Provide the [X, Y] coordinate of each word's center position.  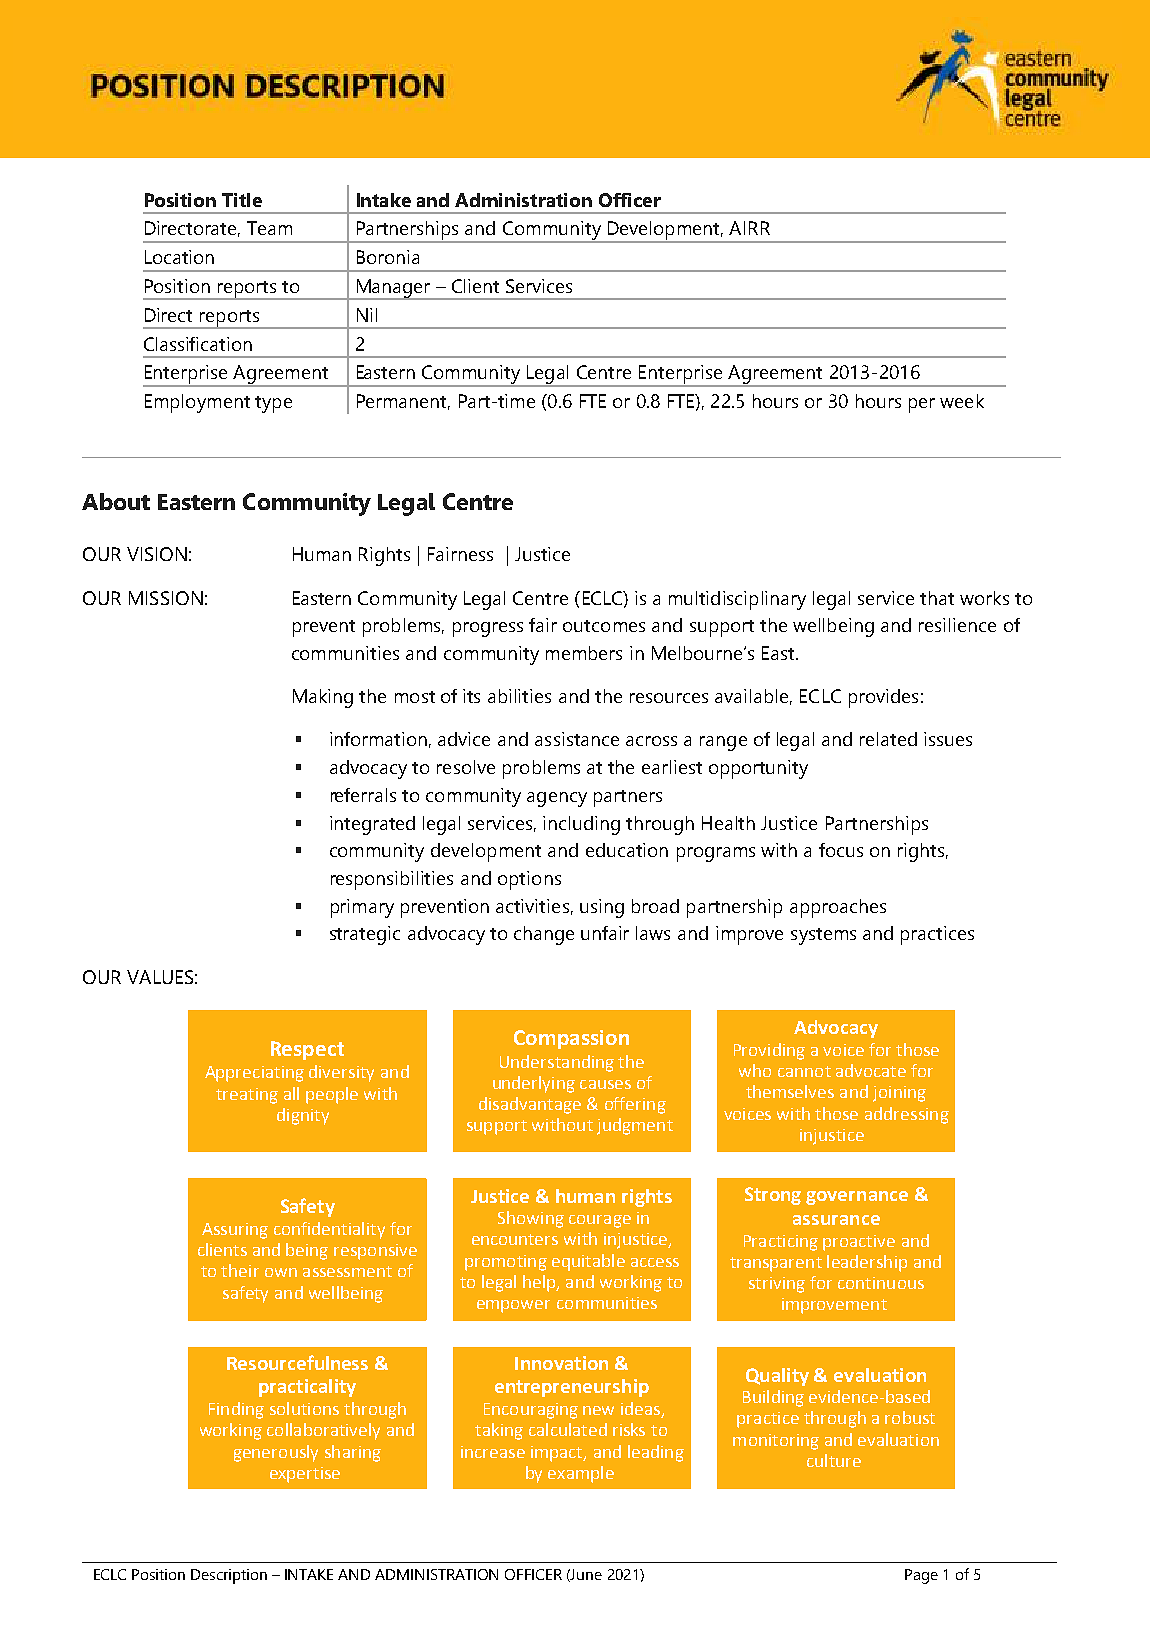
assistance [577, 739]
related [888, 739]
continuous [881, 1283]
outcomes [604, 626]
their [240, 1270]
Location [179, 257]
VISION [157, 554]
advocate [871, 1070]
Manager [393, 289]
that [937, 598]
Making [323, 698]
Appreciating [254, 1074]
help [540, 1283]
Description [229, 1576]
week [962, 401]
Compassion [571, 1039]
